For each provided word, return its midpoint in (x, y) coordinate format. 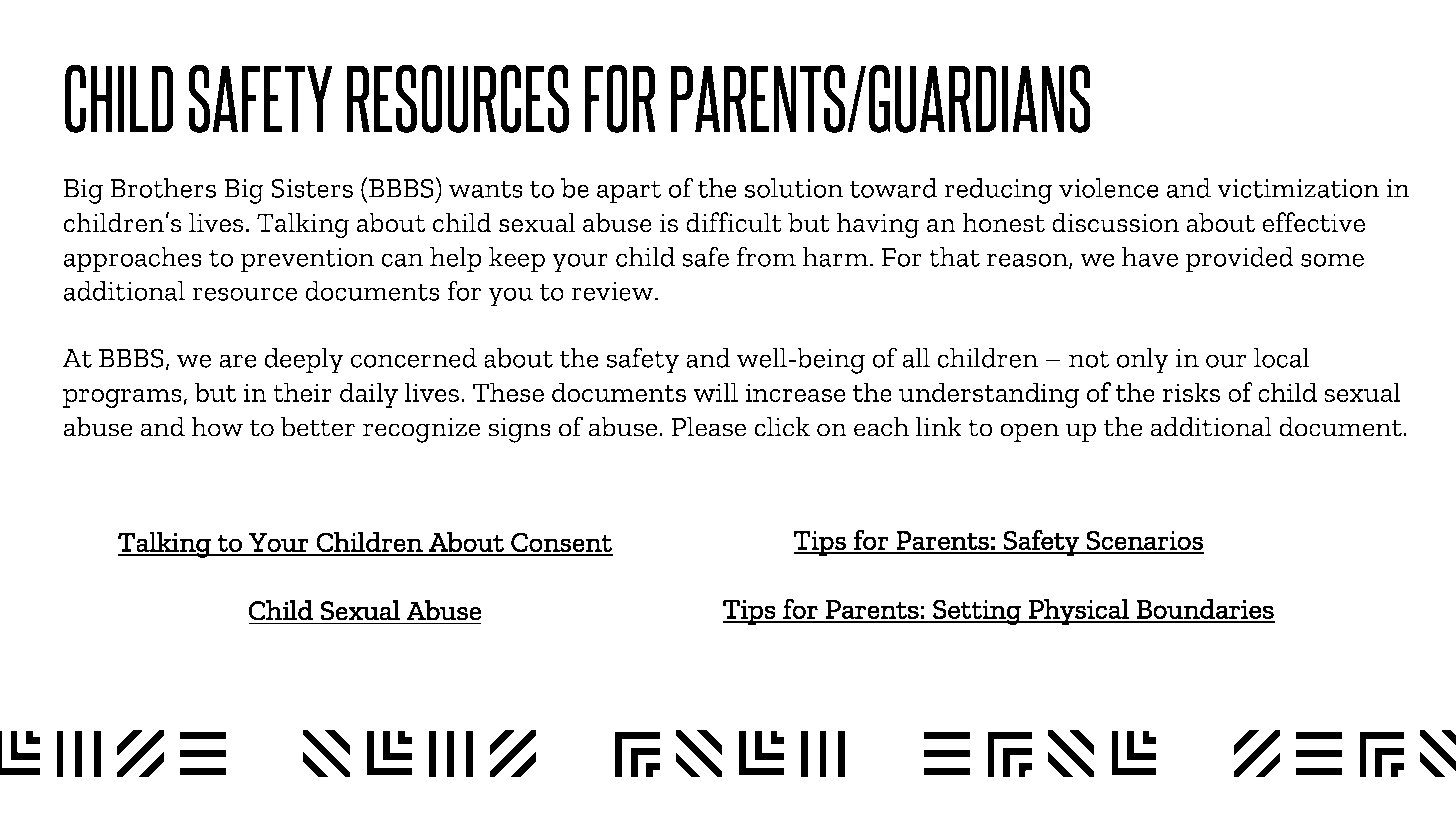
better (318, 426)
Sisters (312, 188)
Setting (977, 612)
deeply (304, 361)
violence (1109, 188)
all (916, 358)
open (1029, 433)
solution (794, 188)
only (1143, 361)
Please (708, 426)
